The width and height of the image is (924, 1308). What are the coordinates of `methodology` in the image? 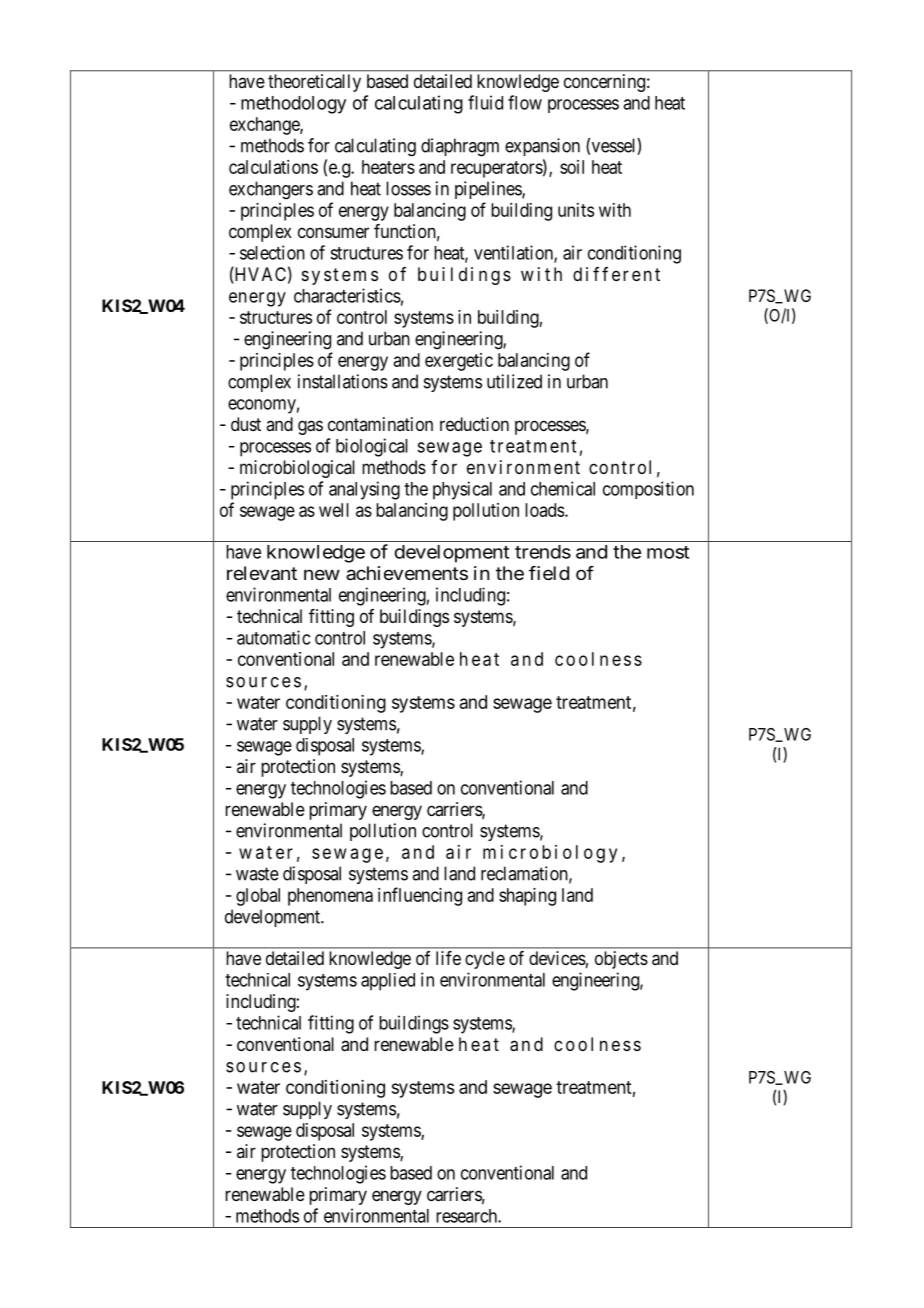 It's located at (293, 105).
